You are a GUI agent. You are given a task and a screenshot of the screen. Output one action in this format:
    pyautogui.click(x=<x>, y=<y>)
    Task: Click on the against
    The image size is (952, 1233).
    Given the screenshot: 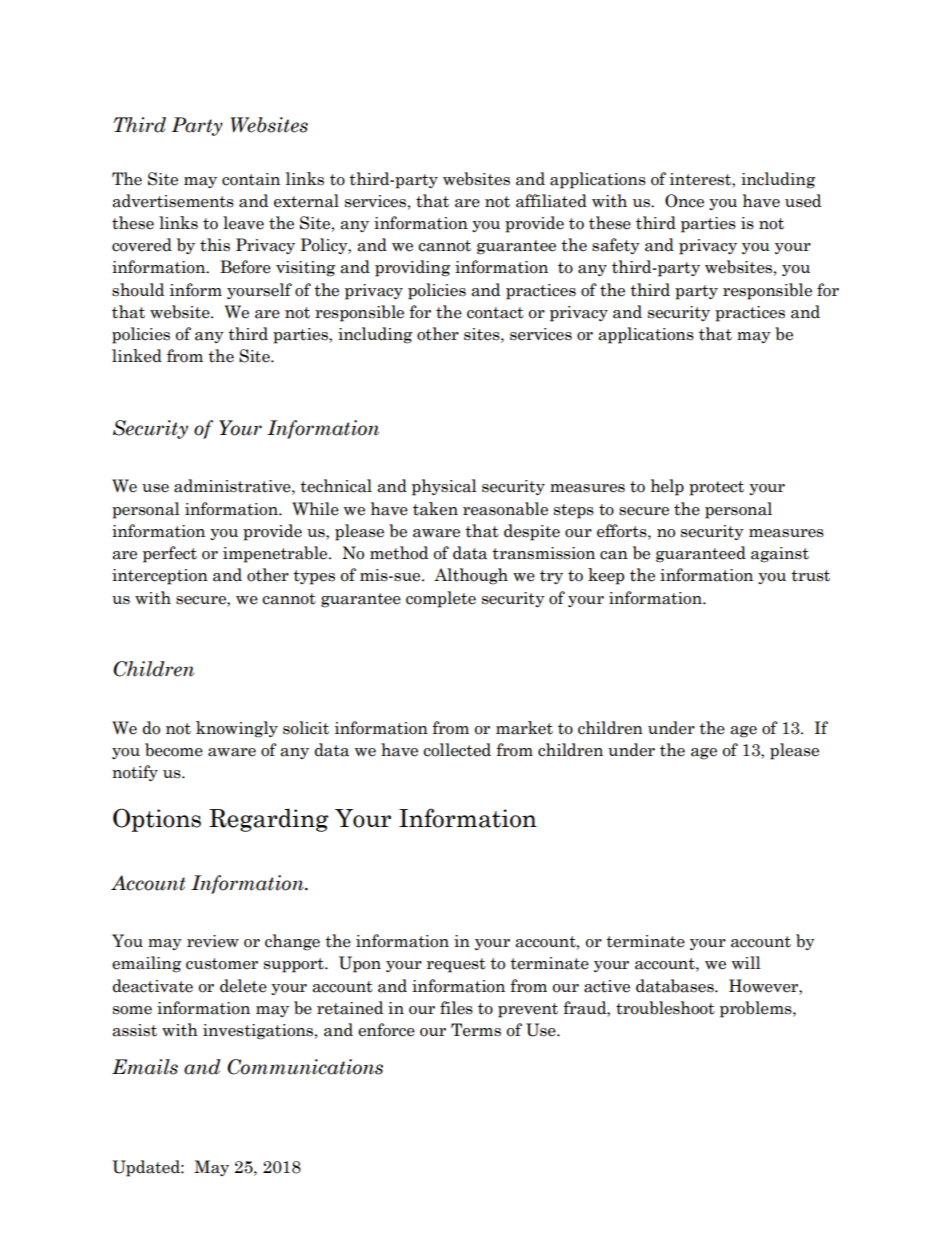 What is the action you would take?
    pyautogui.click(x=780, y=555)
